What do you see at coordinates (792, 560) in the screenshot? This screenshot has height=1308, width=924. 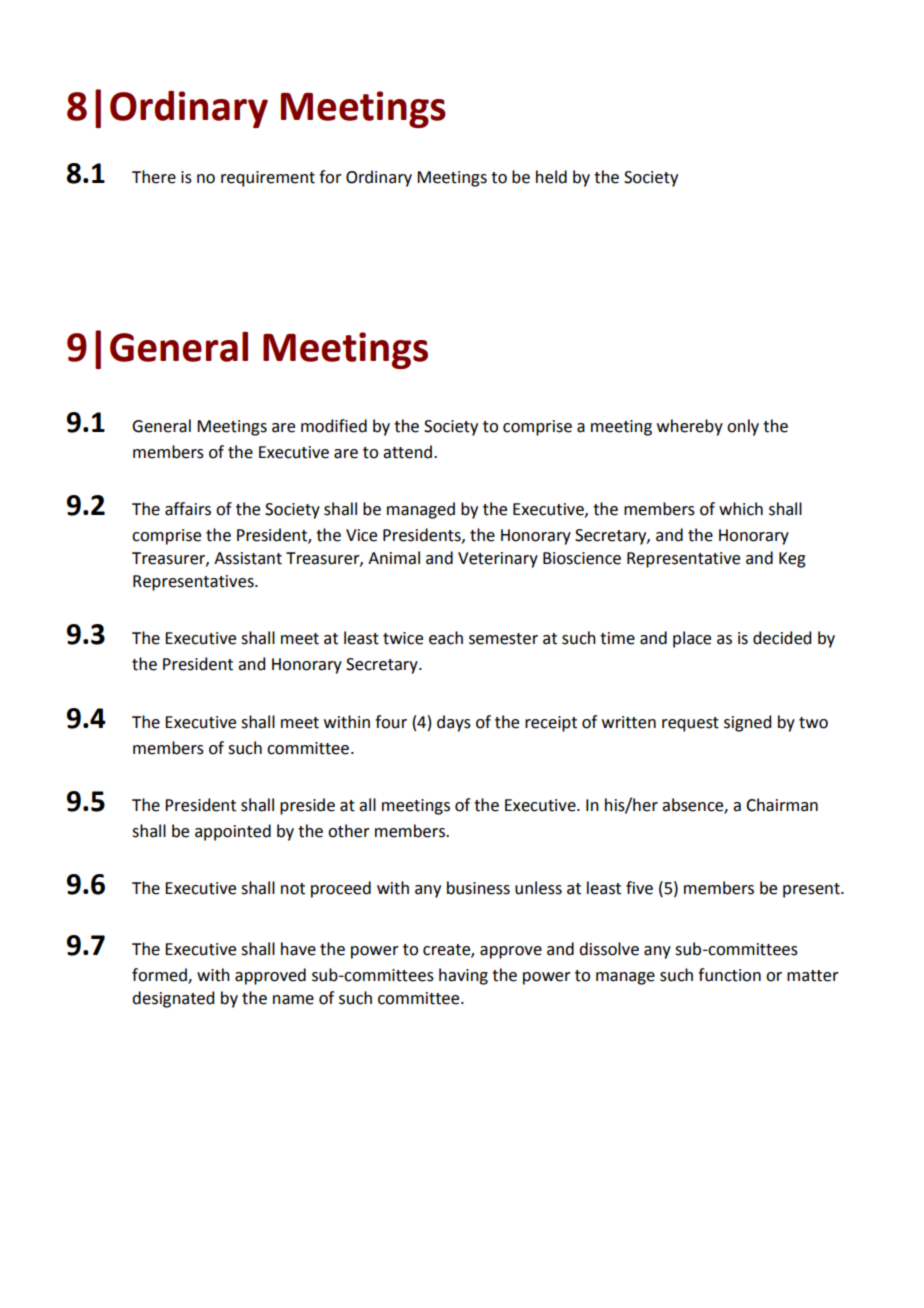 I see `Keg` at bounding box center [792, 560].
